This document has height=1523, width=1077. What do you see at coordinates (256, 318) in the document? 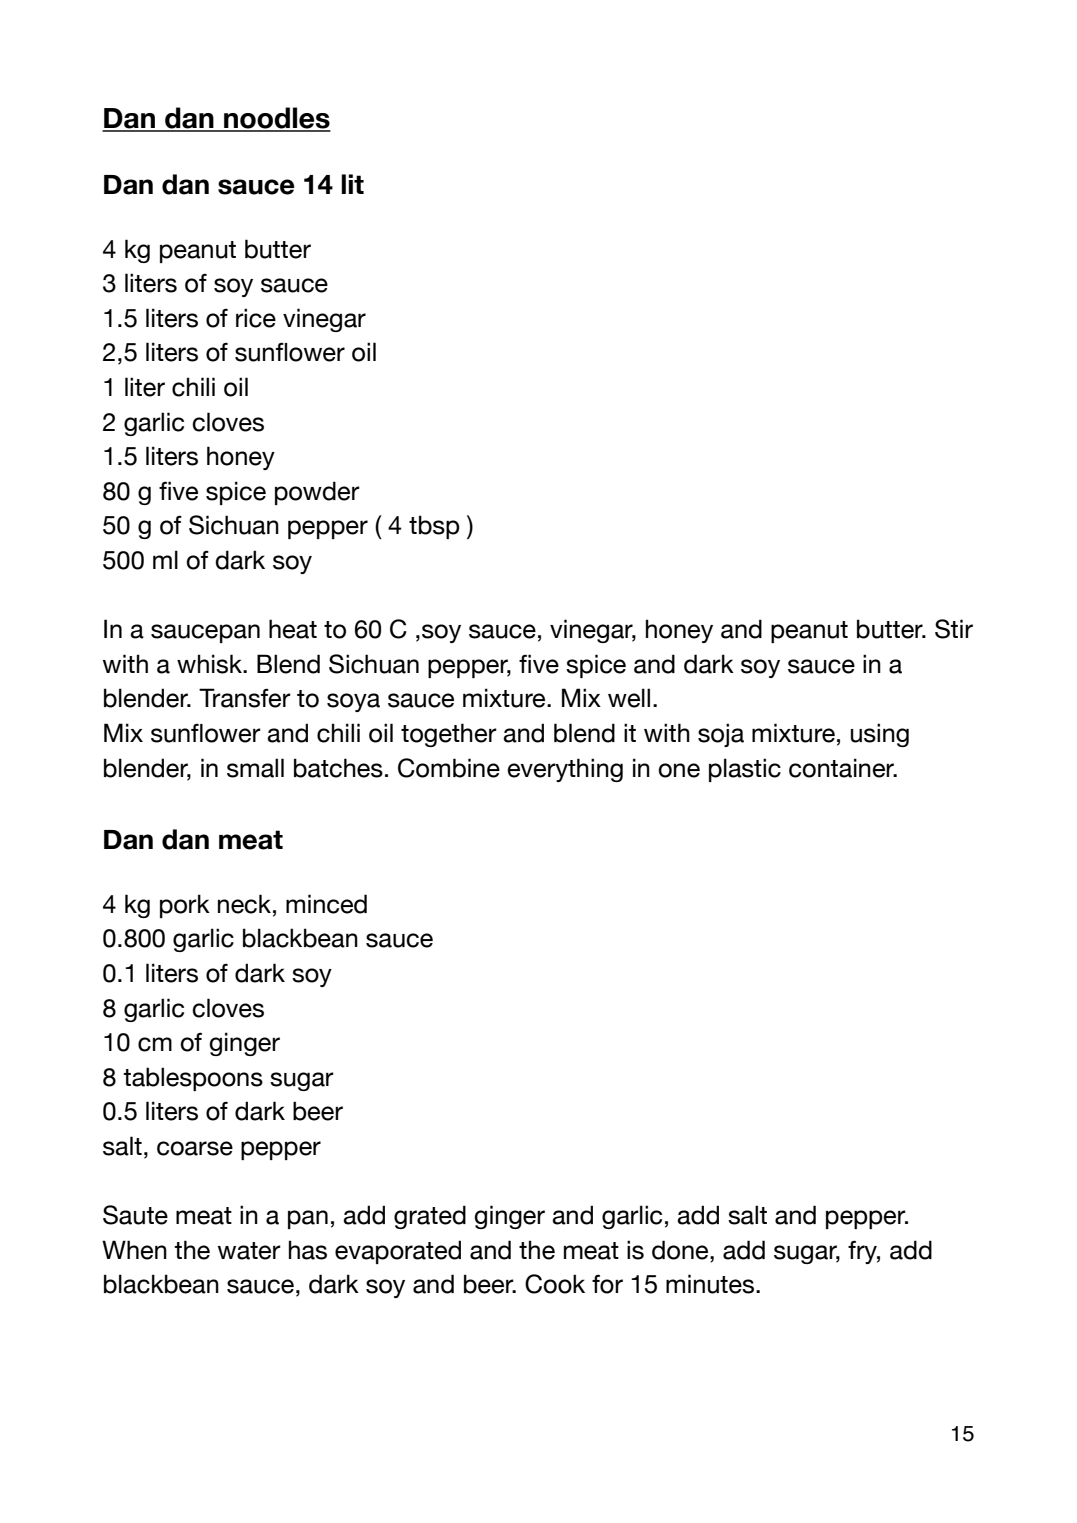
I see `rice` at bounding box center [256, 318].
